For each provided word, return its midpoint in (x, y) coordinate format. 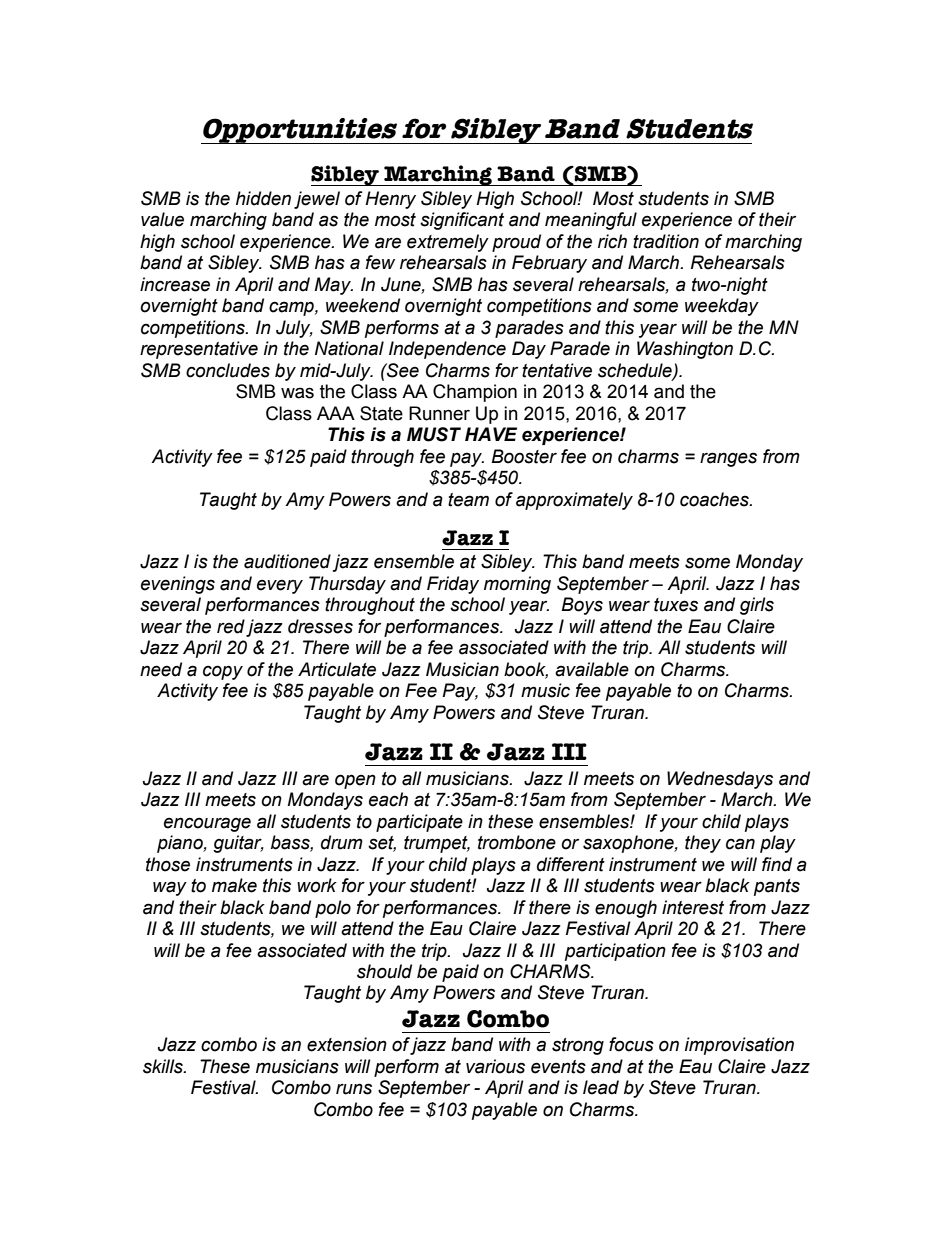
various (495, 1066)
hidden (263, 198)
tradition (666, 241)
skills (164, 1066)
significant (462, 221)
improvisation (739, 1046)
